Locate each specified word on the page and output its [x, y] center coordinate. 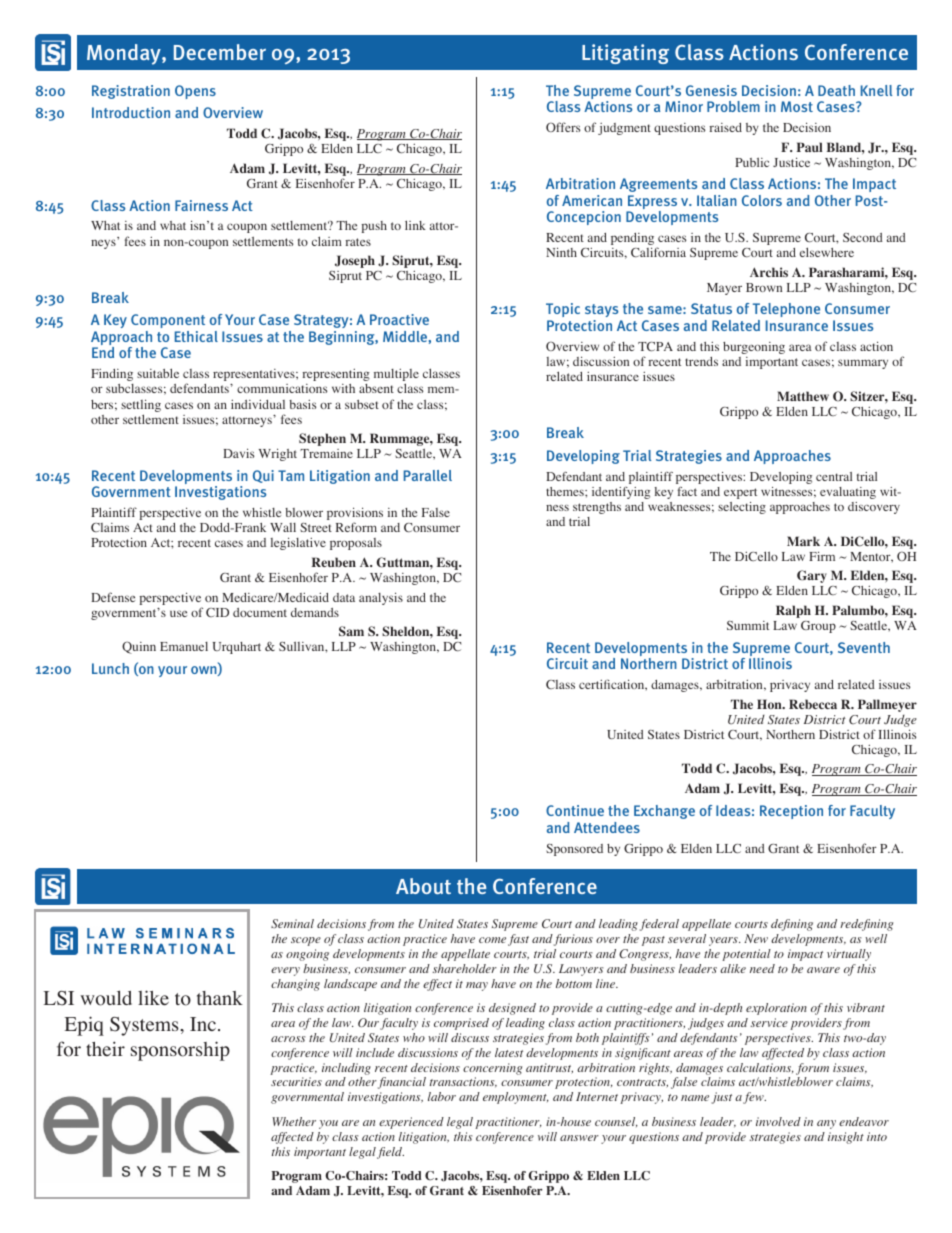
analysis [381, 598]
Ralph [793, 611]
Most [797, 106]
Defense [113, 597]
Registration [131, 92]
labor [442, 1096]
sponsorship [180, 1051]
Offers [563, 127]
